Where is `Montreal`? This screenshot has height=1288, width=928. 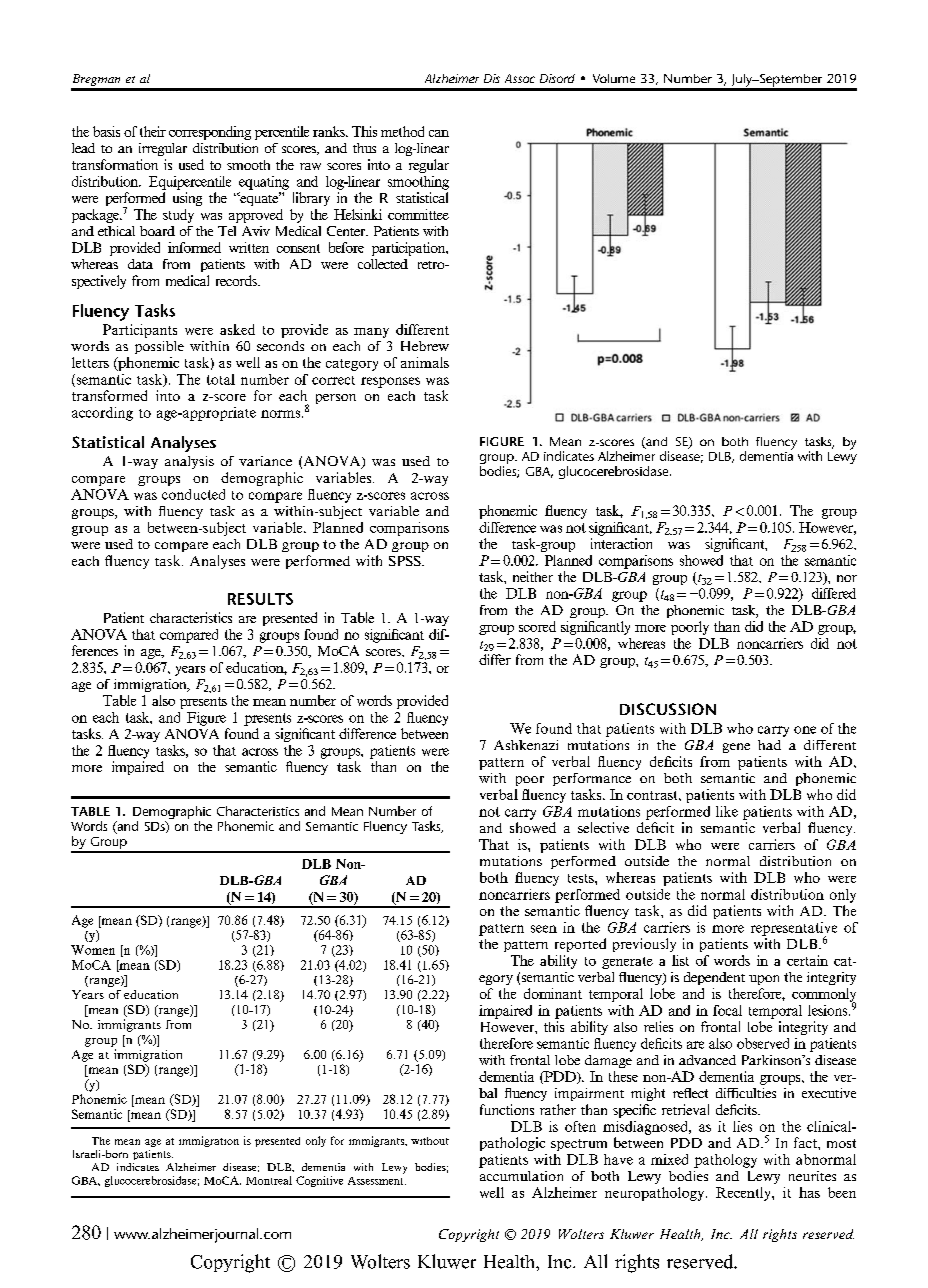 Montreal is located at coordinates (269, 1180).
